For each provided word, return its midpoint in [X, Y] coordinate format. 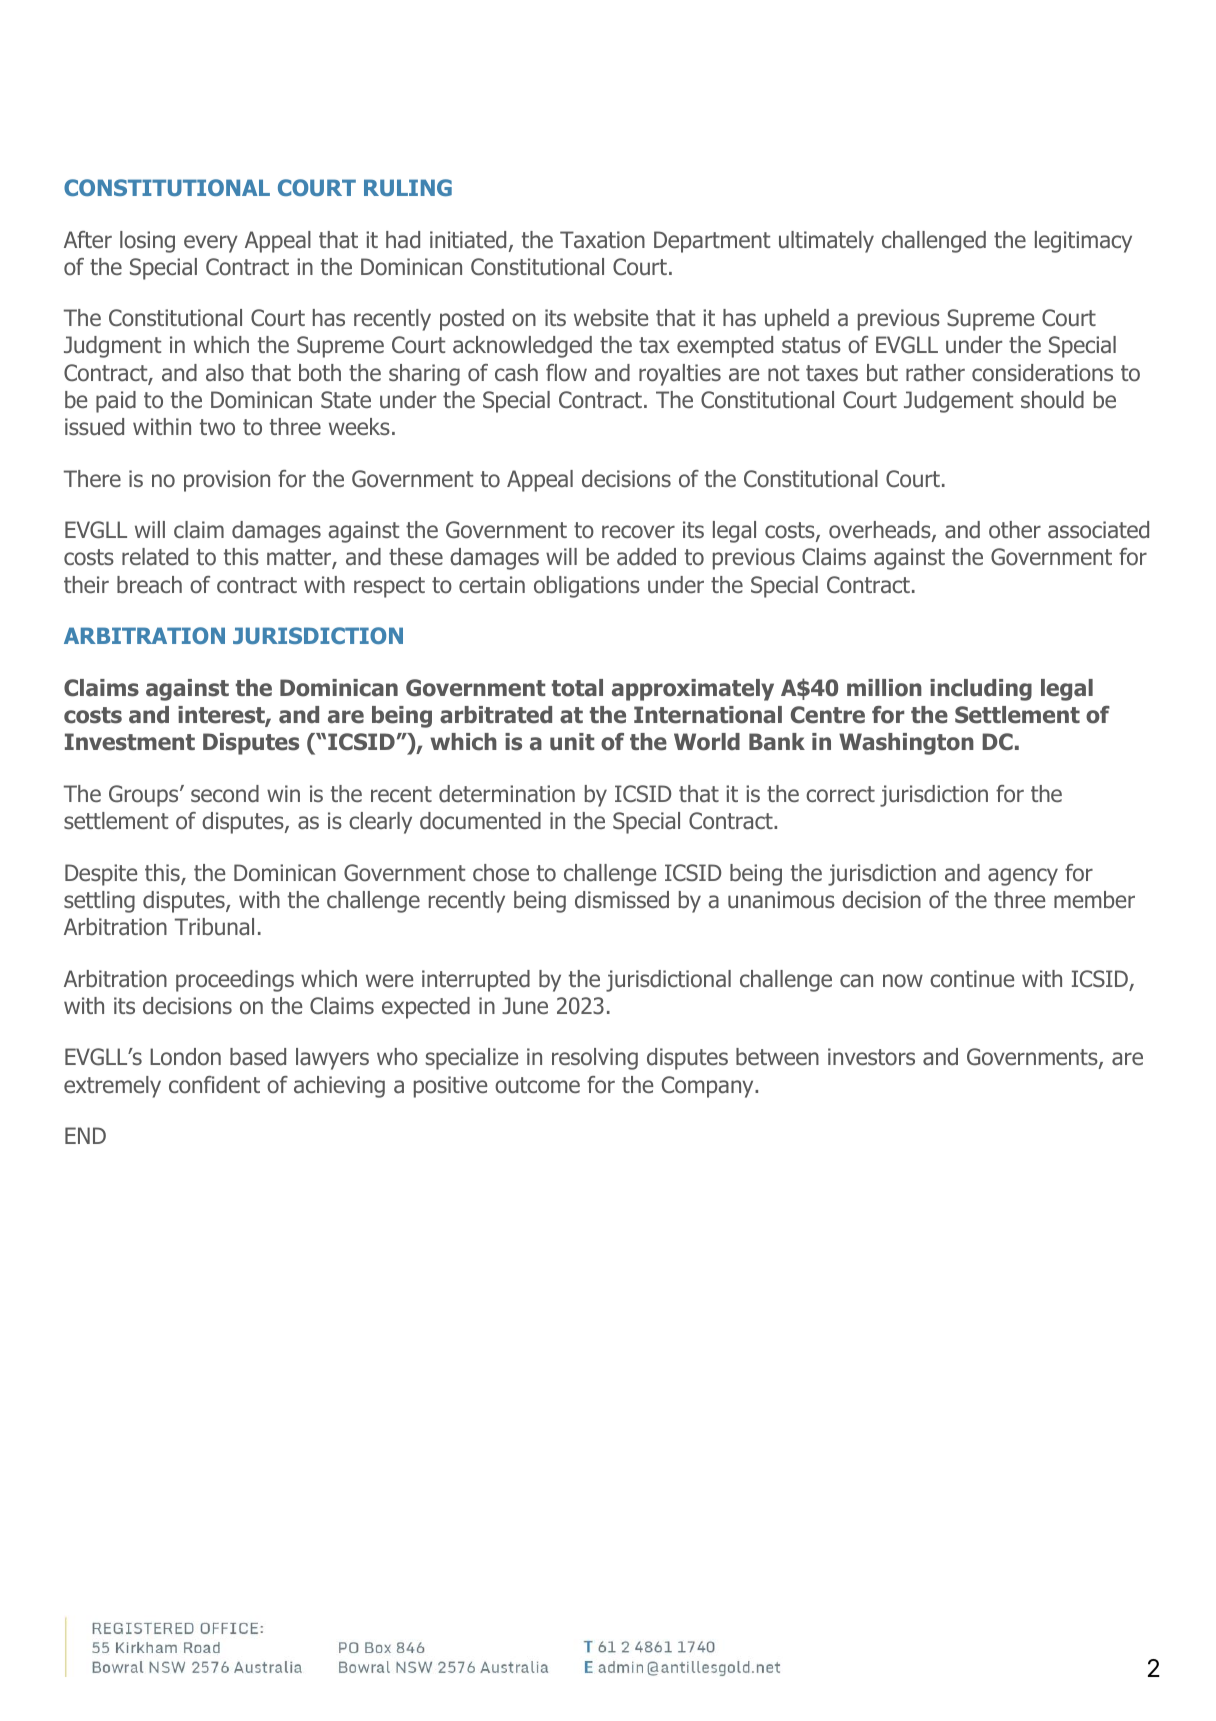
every [211, 244]
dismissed [622, 900]
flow [566, 373]
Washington [906, 744]
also [225, 373]
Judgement [958, 402]
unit [572, 742]
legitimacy [1083, 242]
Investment [130, 742]
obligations [587, 587]
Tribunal [214, 927]
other [1015, 530]
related [155, 557]
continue [972, 979]
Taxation [602, 240]
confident [214, 1085]
